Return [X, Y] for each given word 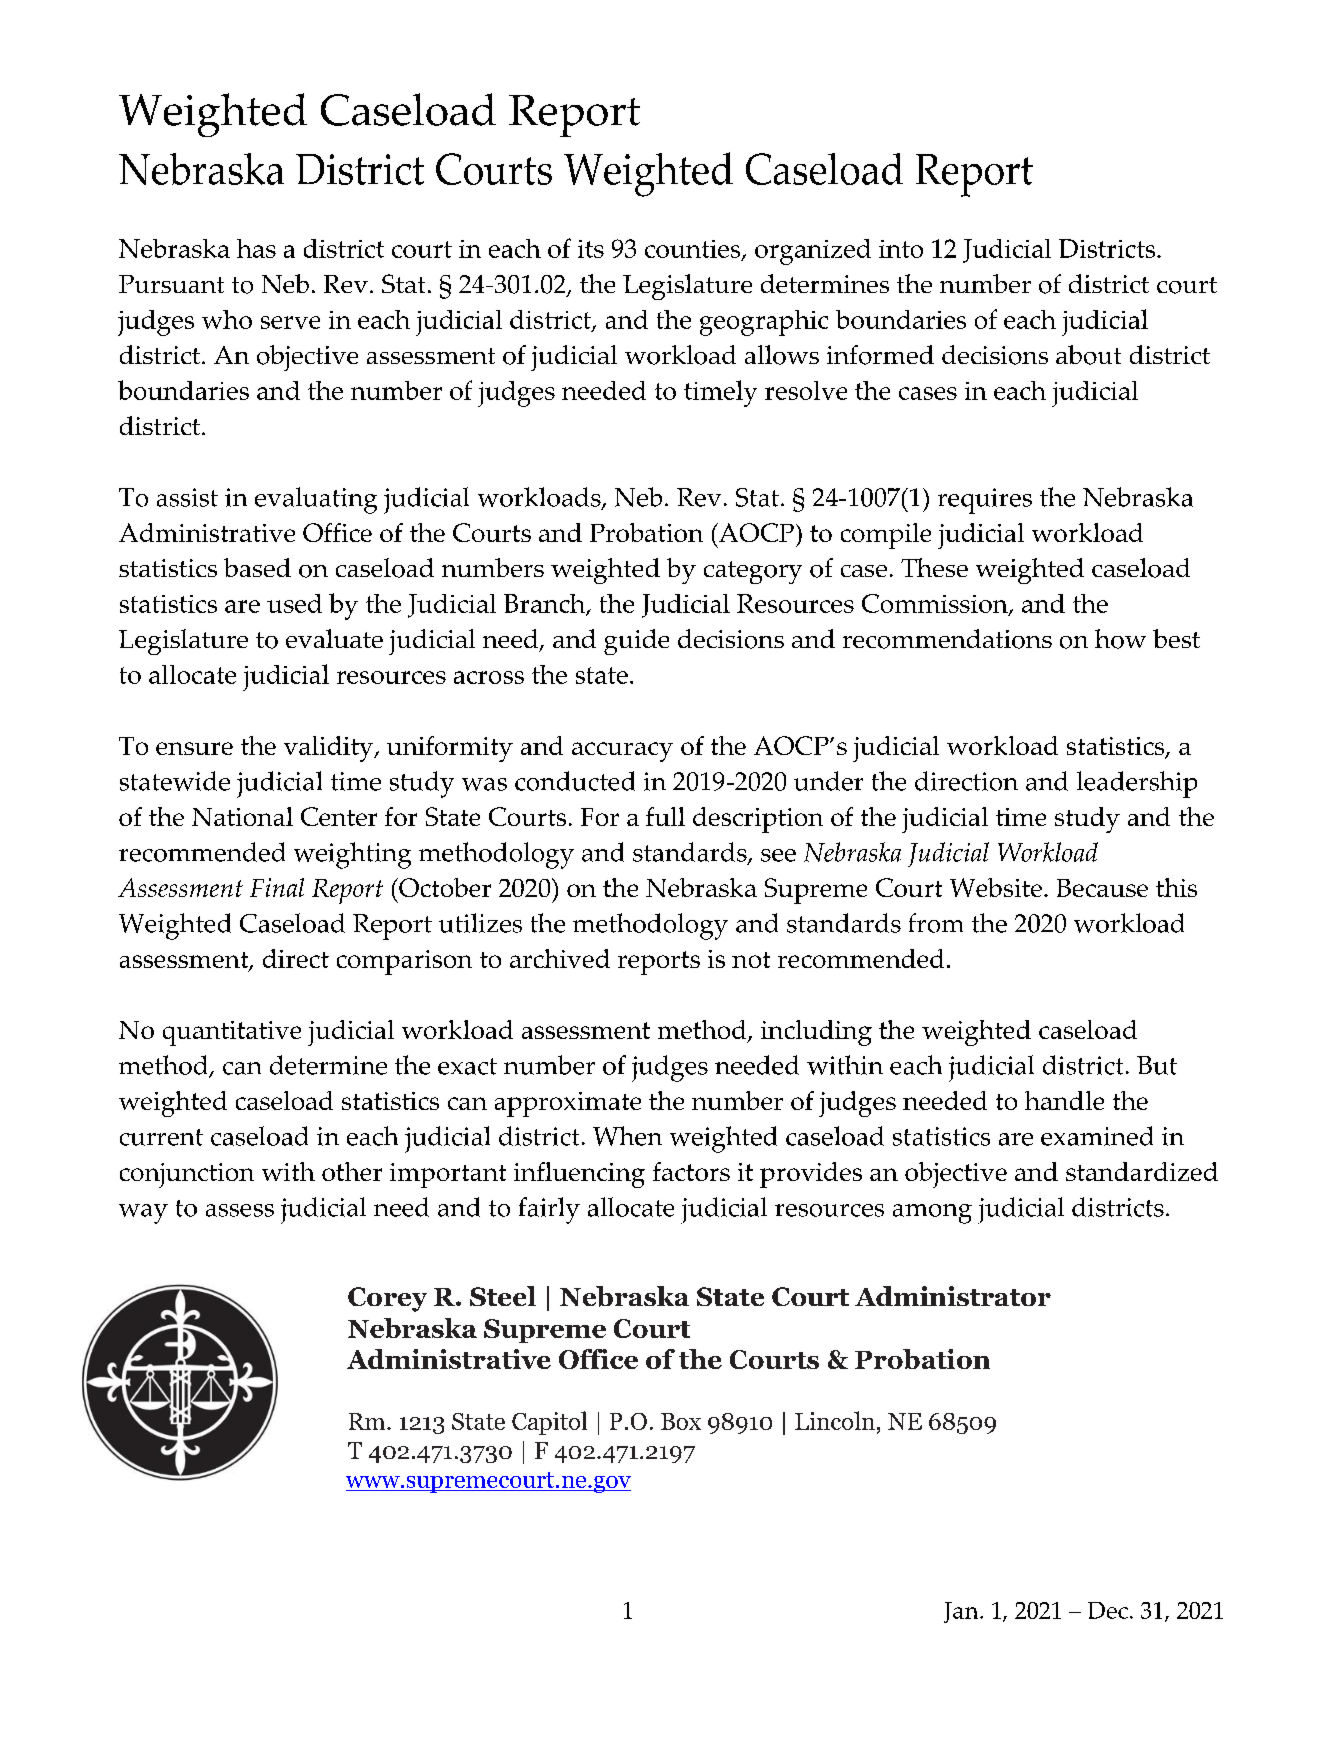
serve [290, 322]
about [1088, 355]
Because [1102, 888]
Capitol [549, 1423]
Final [277, 887]
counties [694, 250]
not [751, 960]
